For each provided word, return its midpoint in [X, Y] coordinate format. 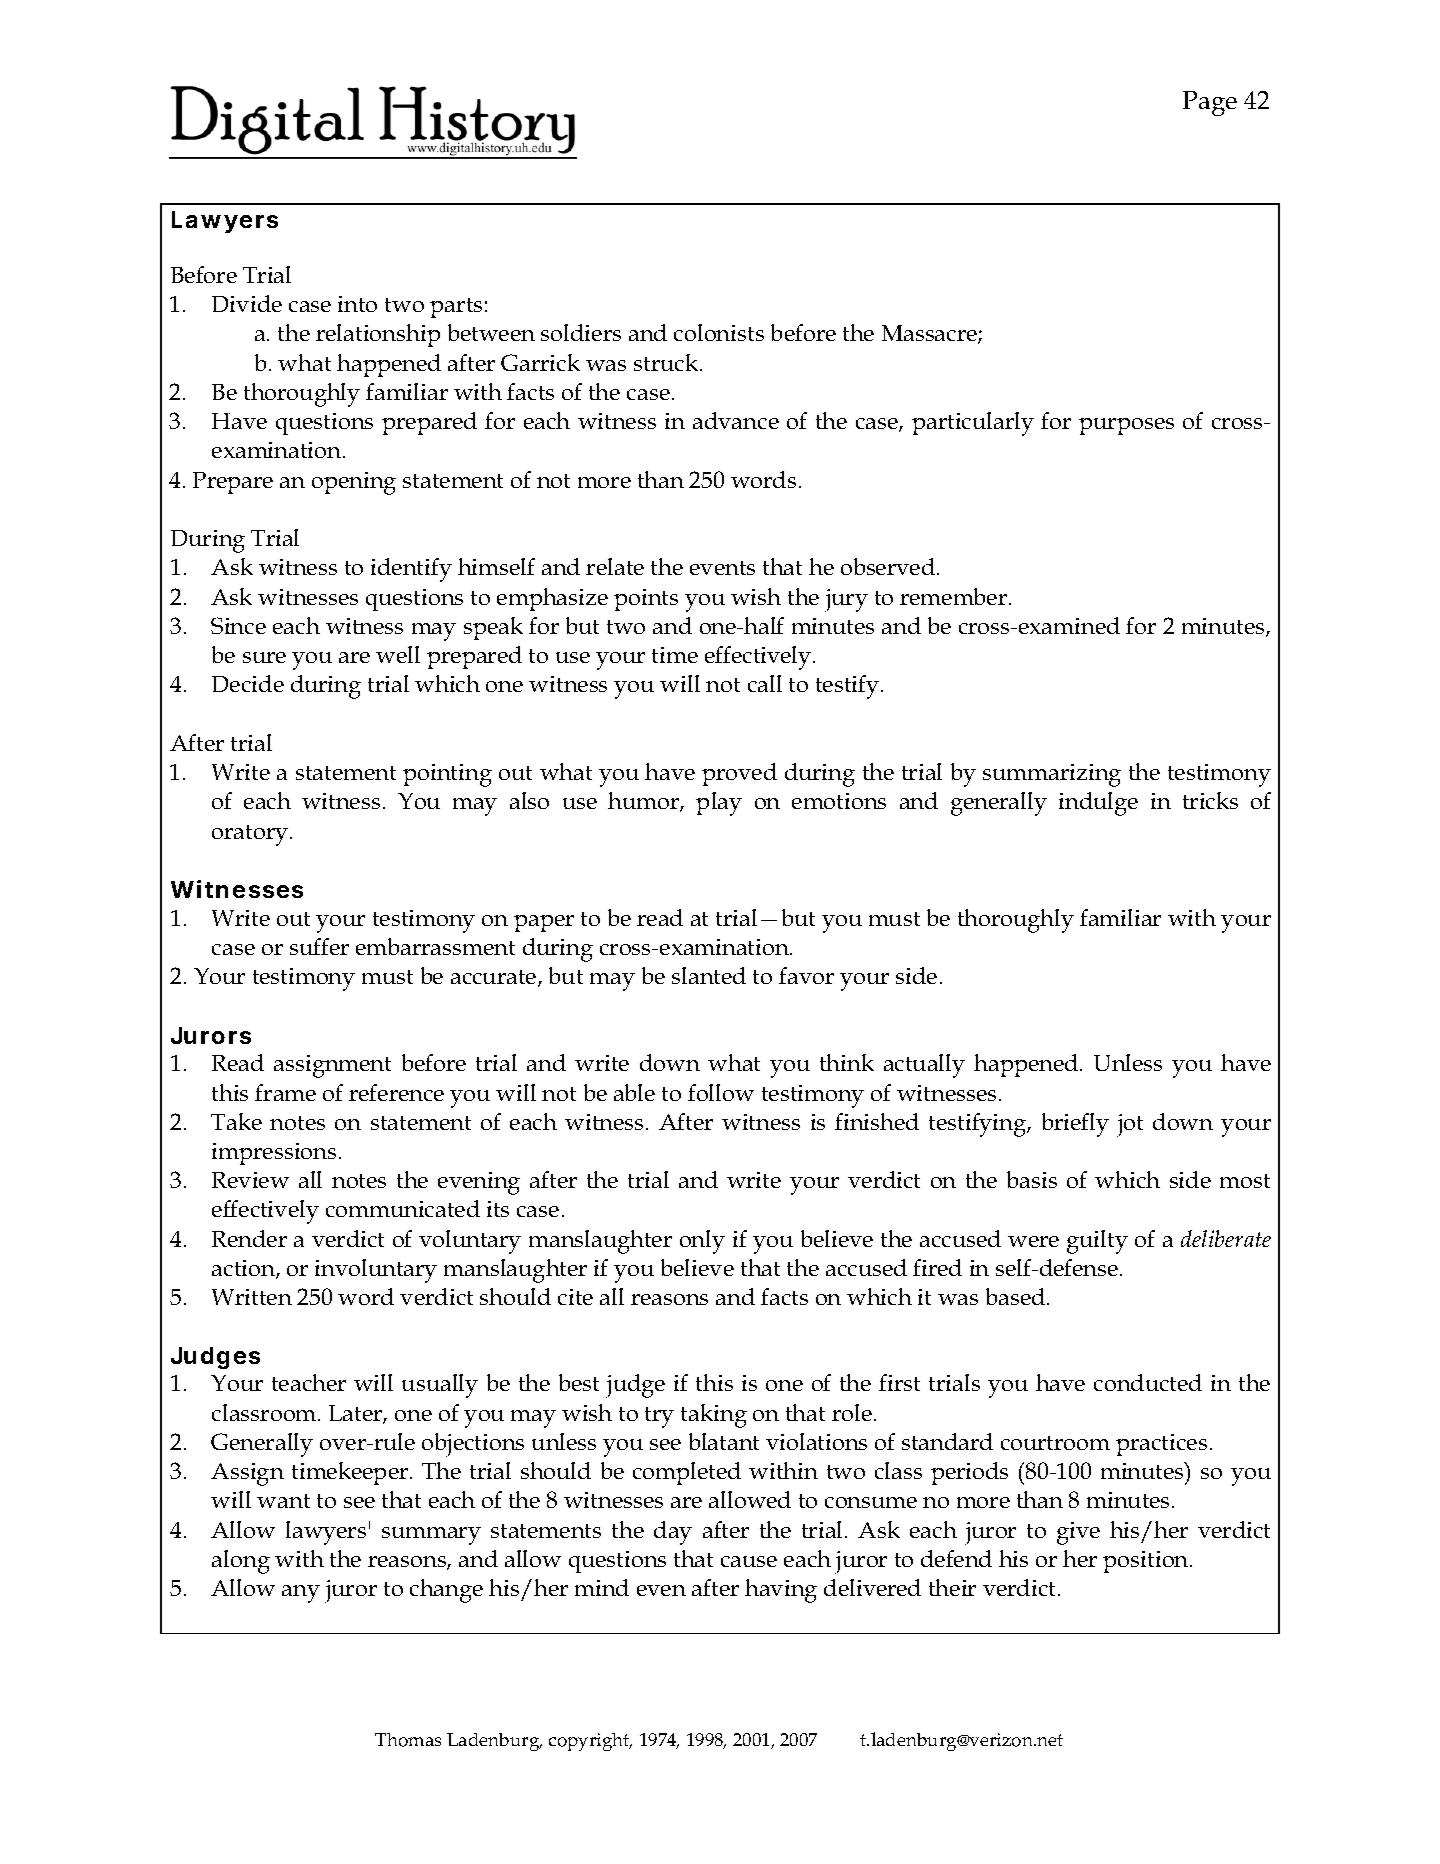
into [357, 304]
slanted [709, 975]
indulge [1098, 804]
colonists [719, 332]
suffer [319, 946]
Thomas [408, 1740]
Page [1210, 103]
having [781, 1591]
